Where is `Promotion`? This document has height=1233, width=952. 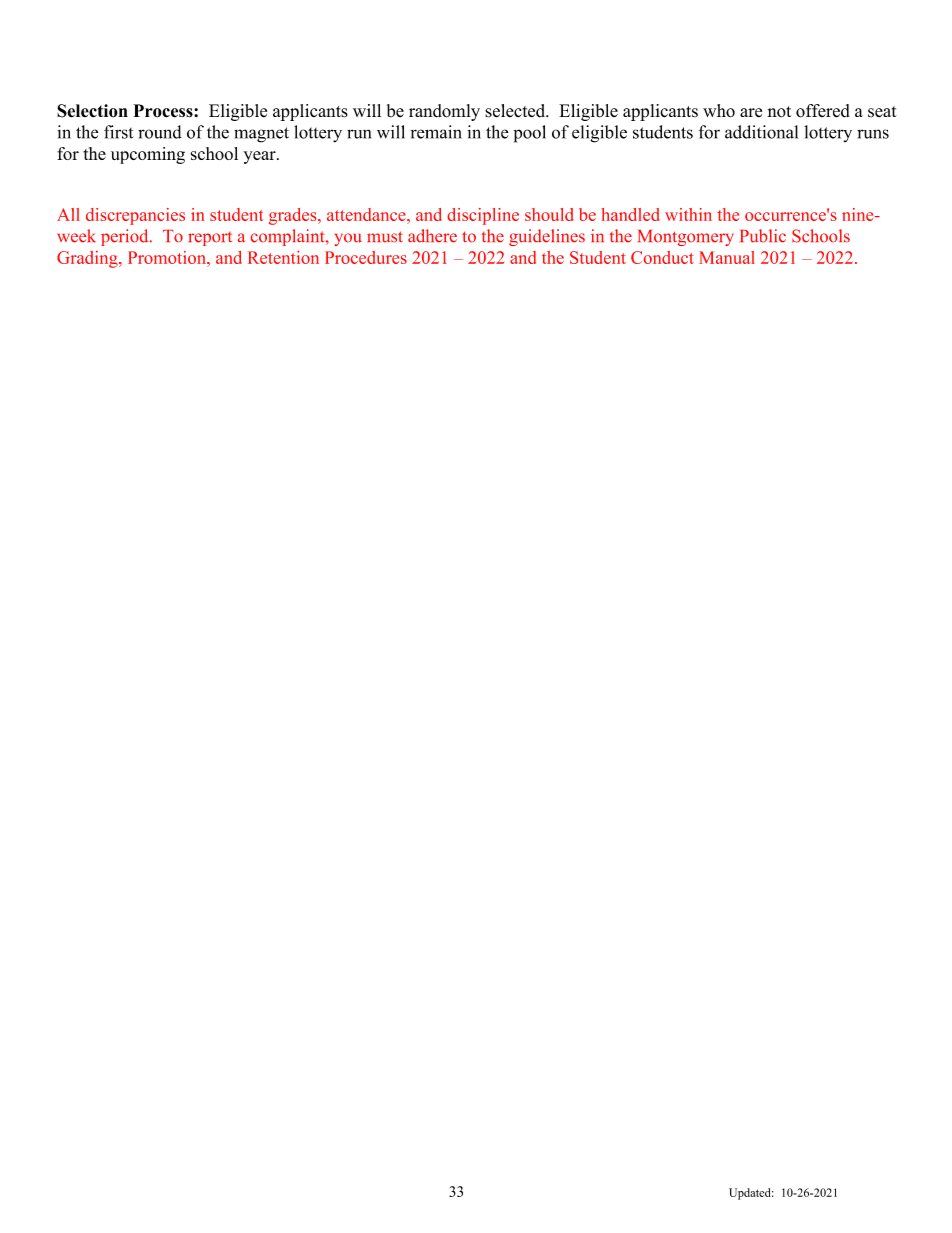 Promotion is located at coordinates (168, 257).
